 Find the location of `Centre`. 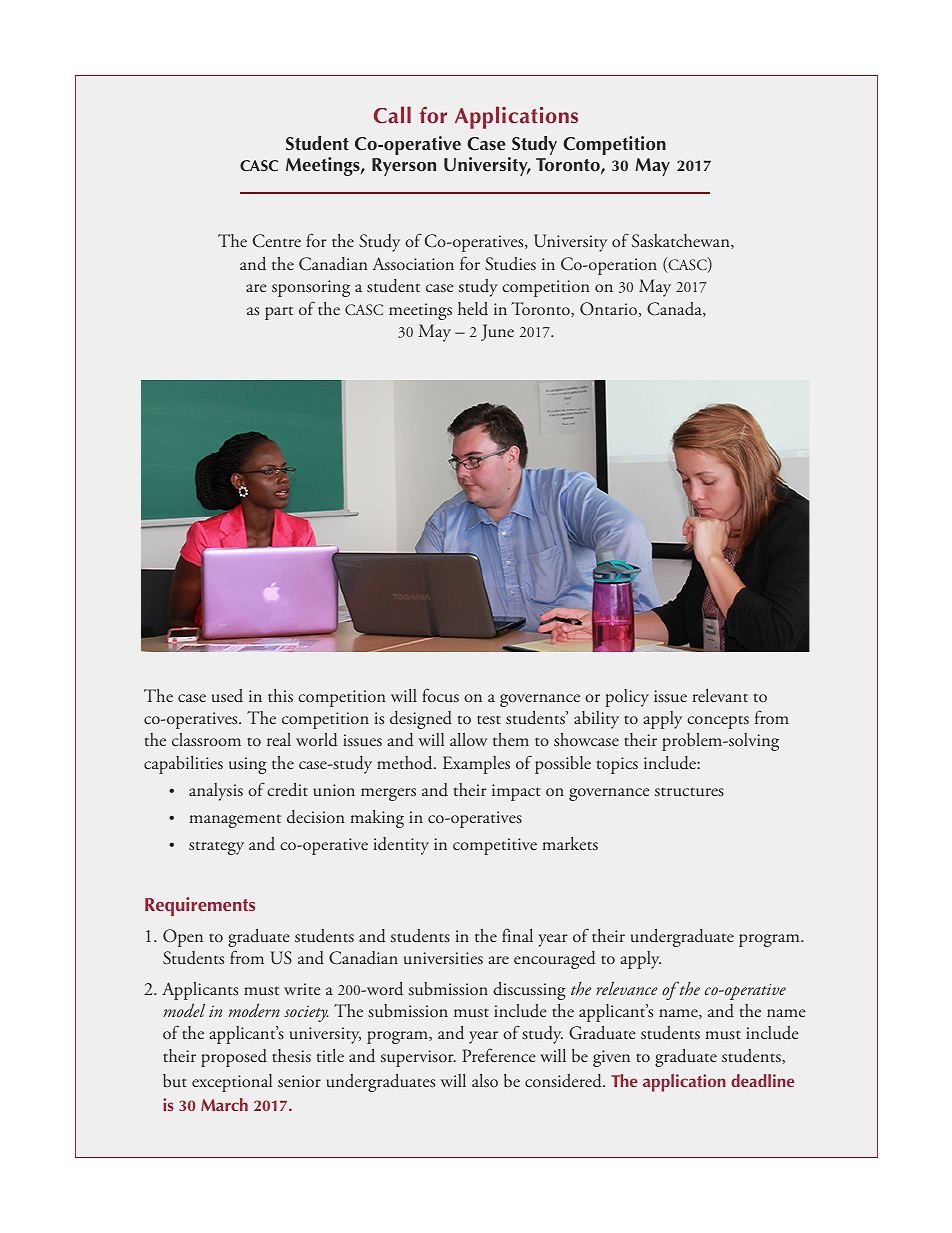

Centre is located at coordinates (277, 241).
